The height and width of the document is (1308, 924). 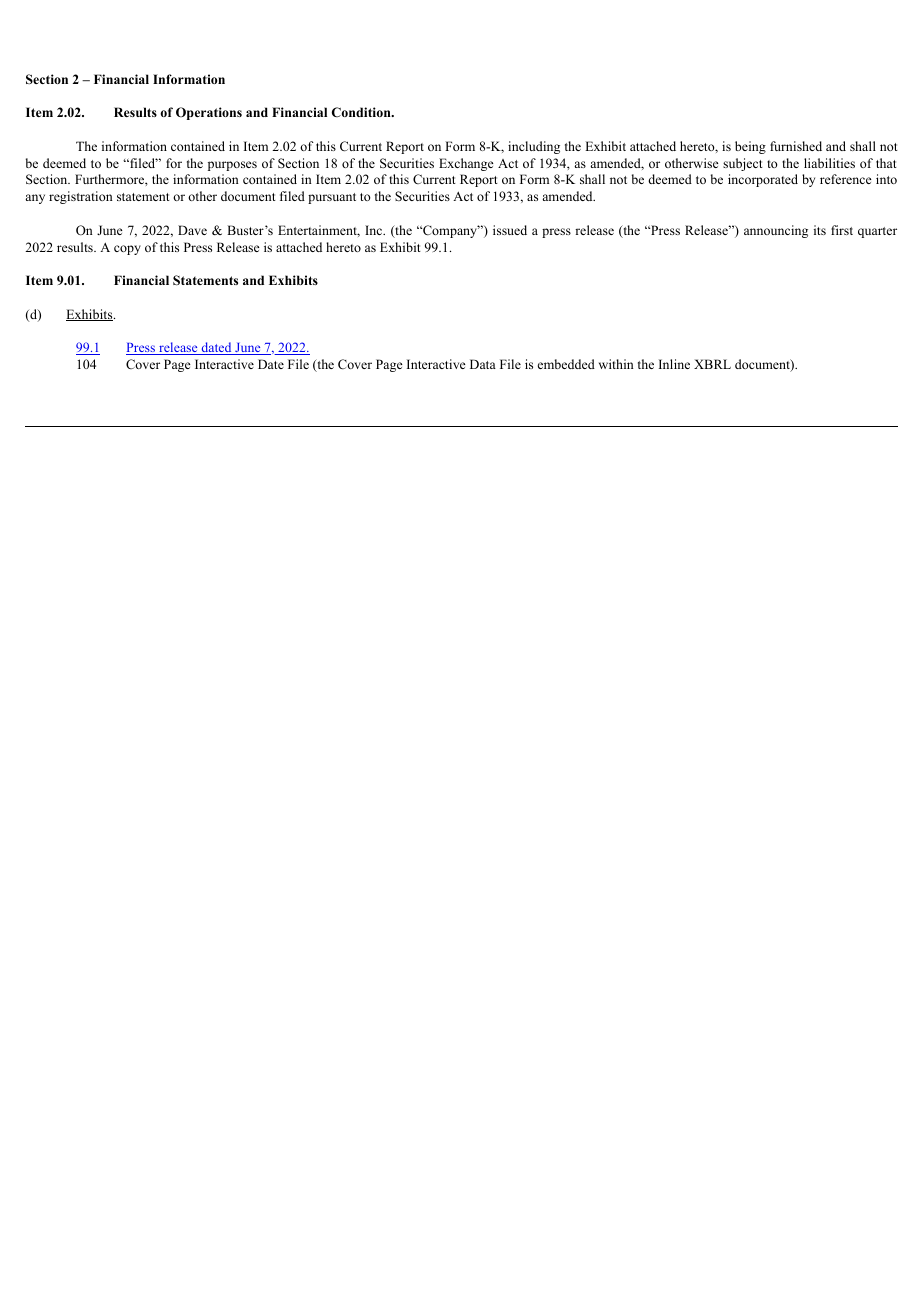 What do you see at coordinates (466, 164) in the document?
I see `Exchange` at bounding box center [466, 164].
